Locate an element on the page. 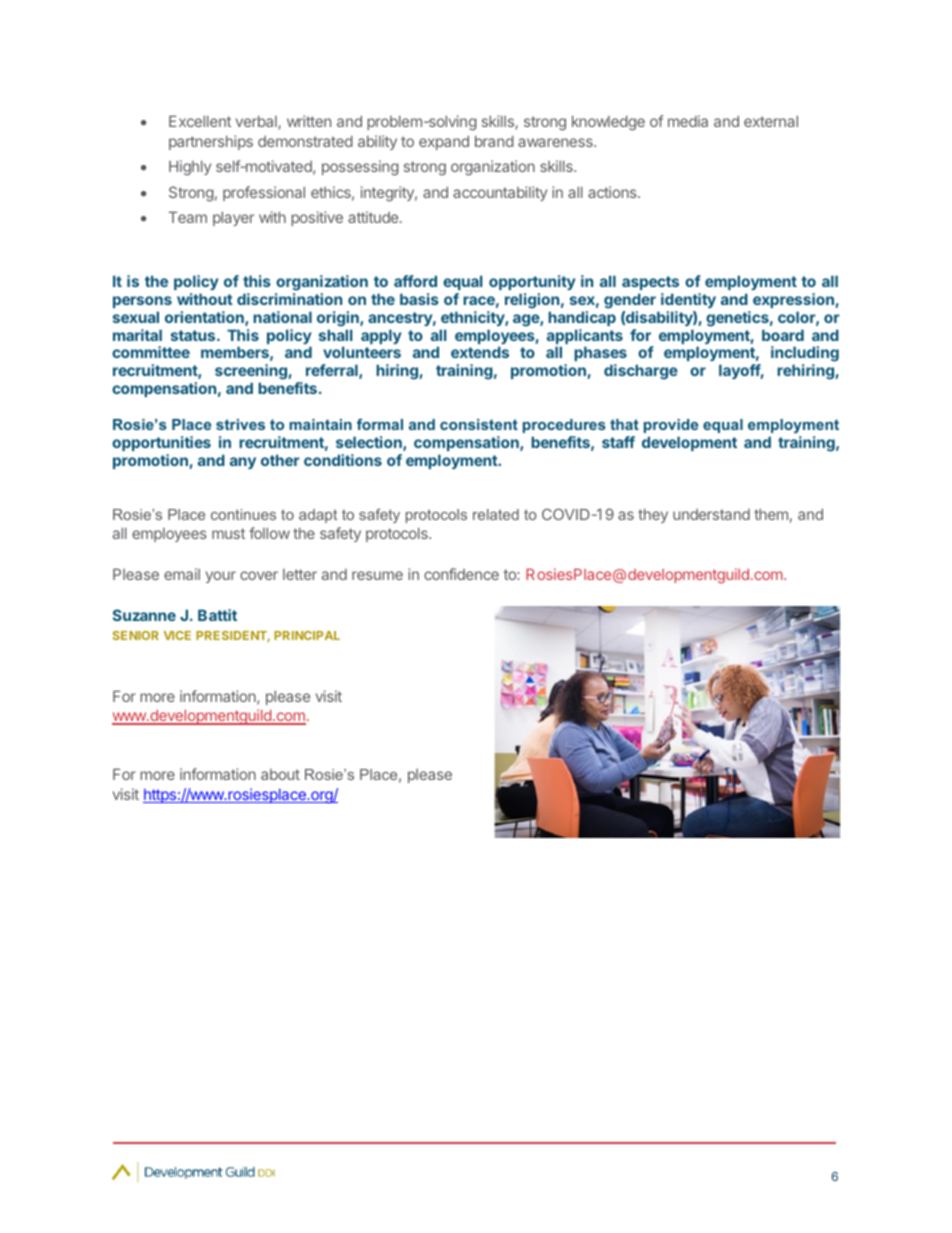 The width and height of the document is (952, 1233). any is located at coordinates (243, 463).
